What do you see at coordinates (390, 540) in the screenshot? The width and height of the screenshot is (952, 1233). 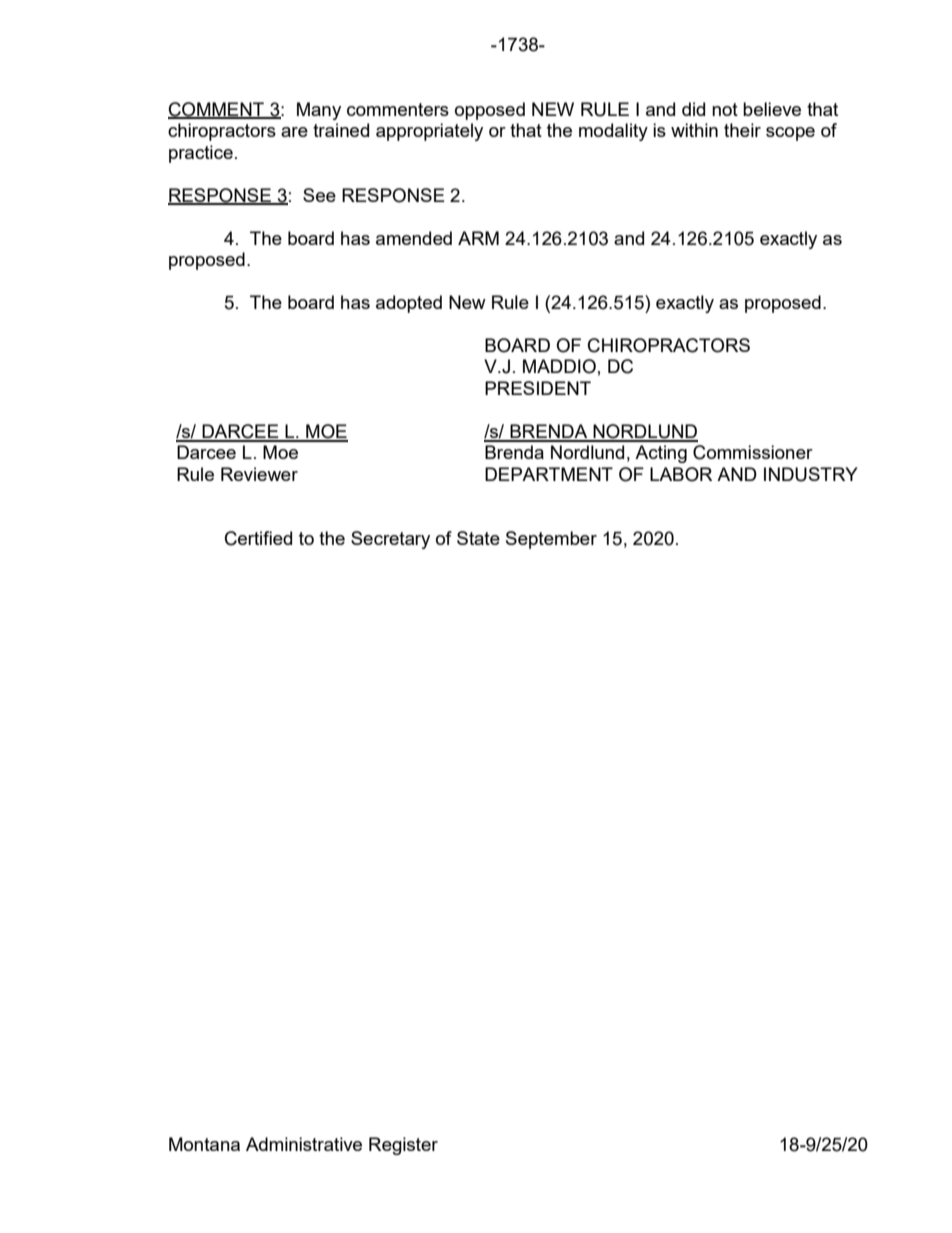 I see `Secretary` at bounding box center [390, 540].
